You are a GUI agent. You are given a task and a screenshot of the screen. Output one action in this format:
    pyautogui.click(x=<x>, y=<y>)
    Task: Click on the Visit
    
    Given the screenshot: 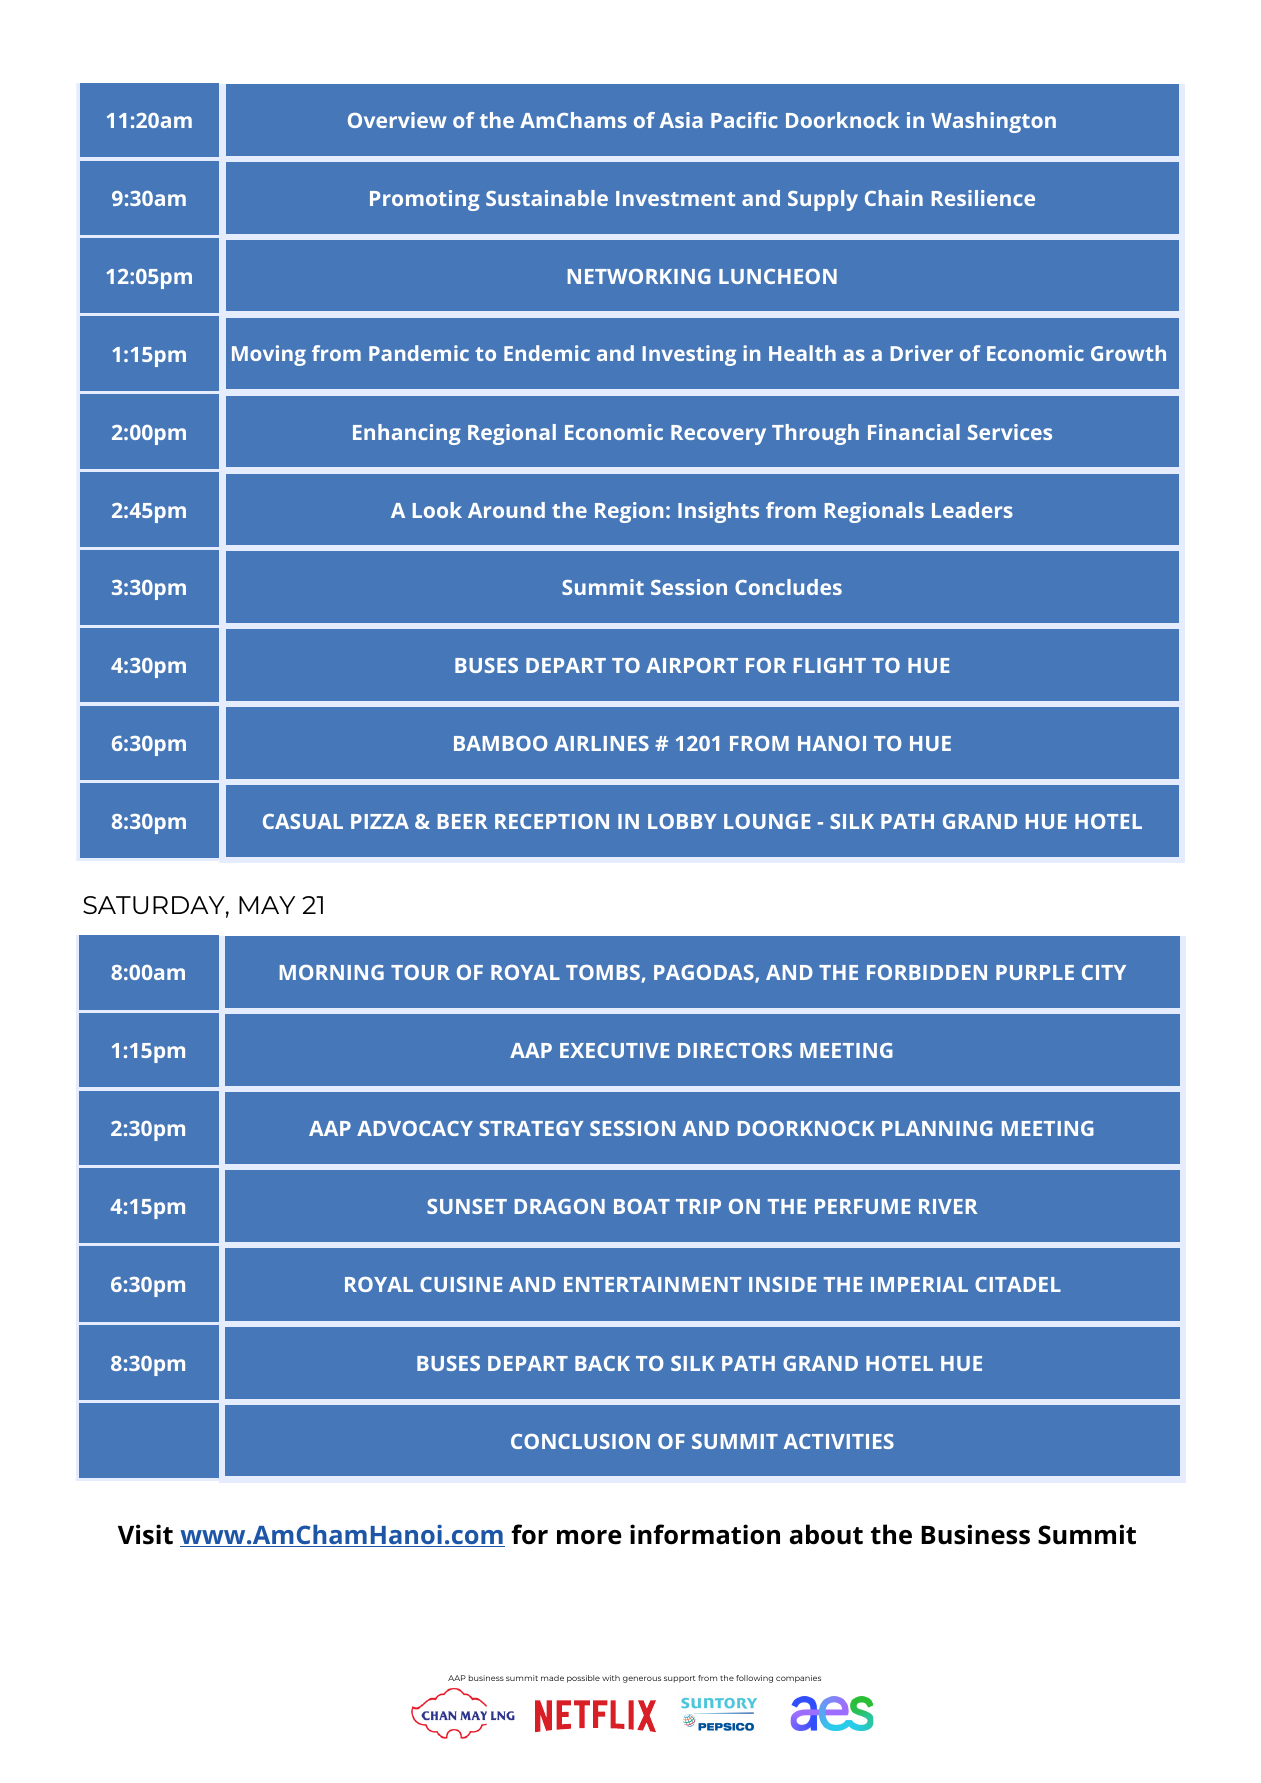 What is the action you would take?
    pyautogui.click(x=145, y=1534)
